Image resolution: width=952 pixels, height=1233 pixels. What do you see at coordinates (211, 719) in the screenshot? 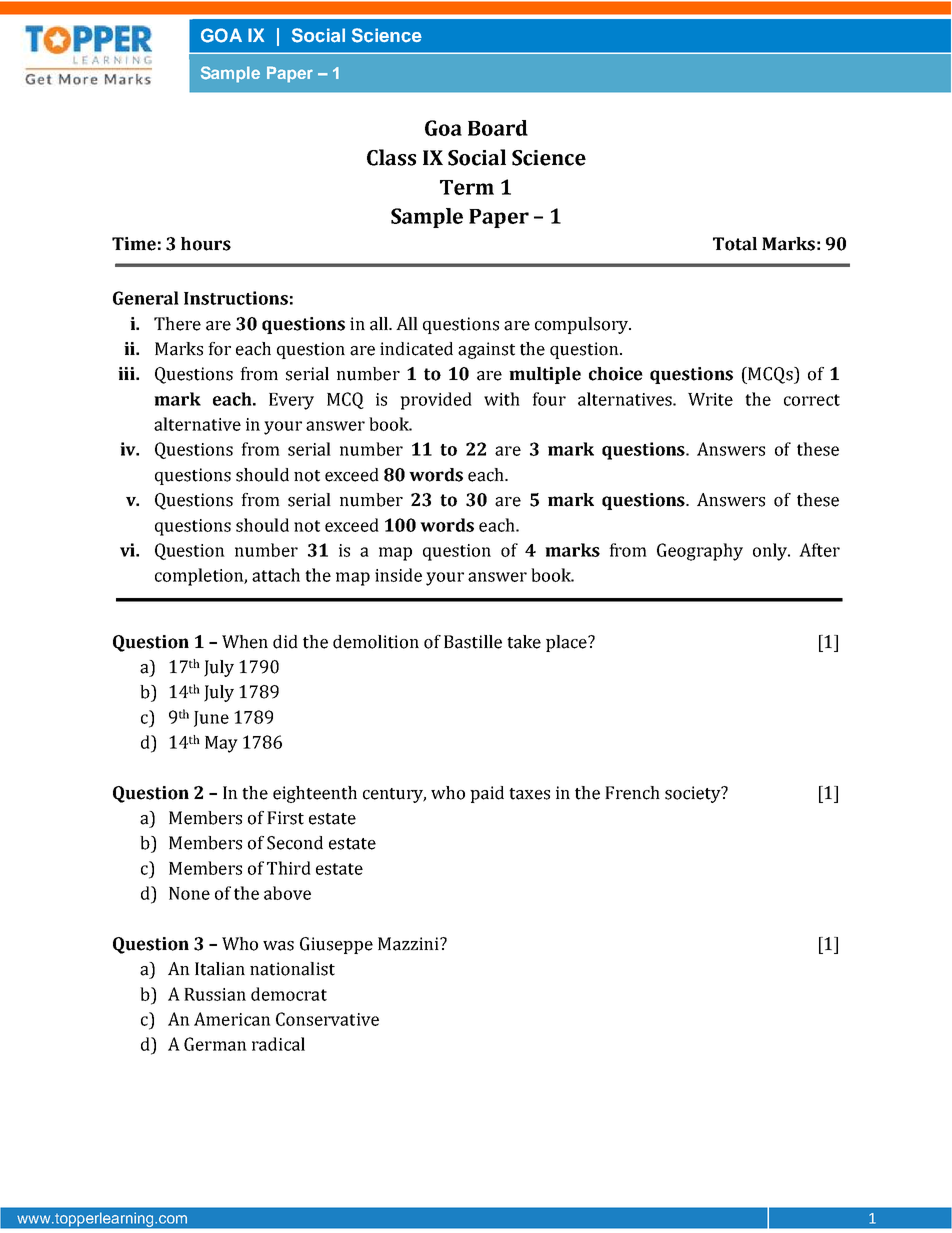
I see `June` at bounding box center [211, 719].
